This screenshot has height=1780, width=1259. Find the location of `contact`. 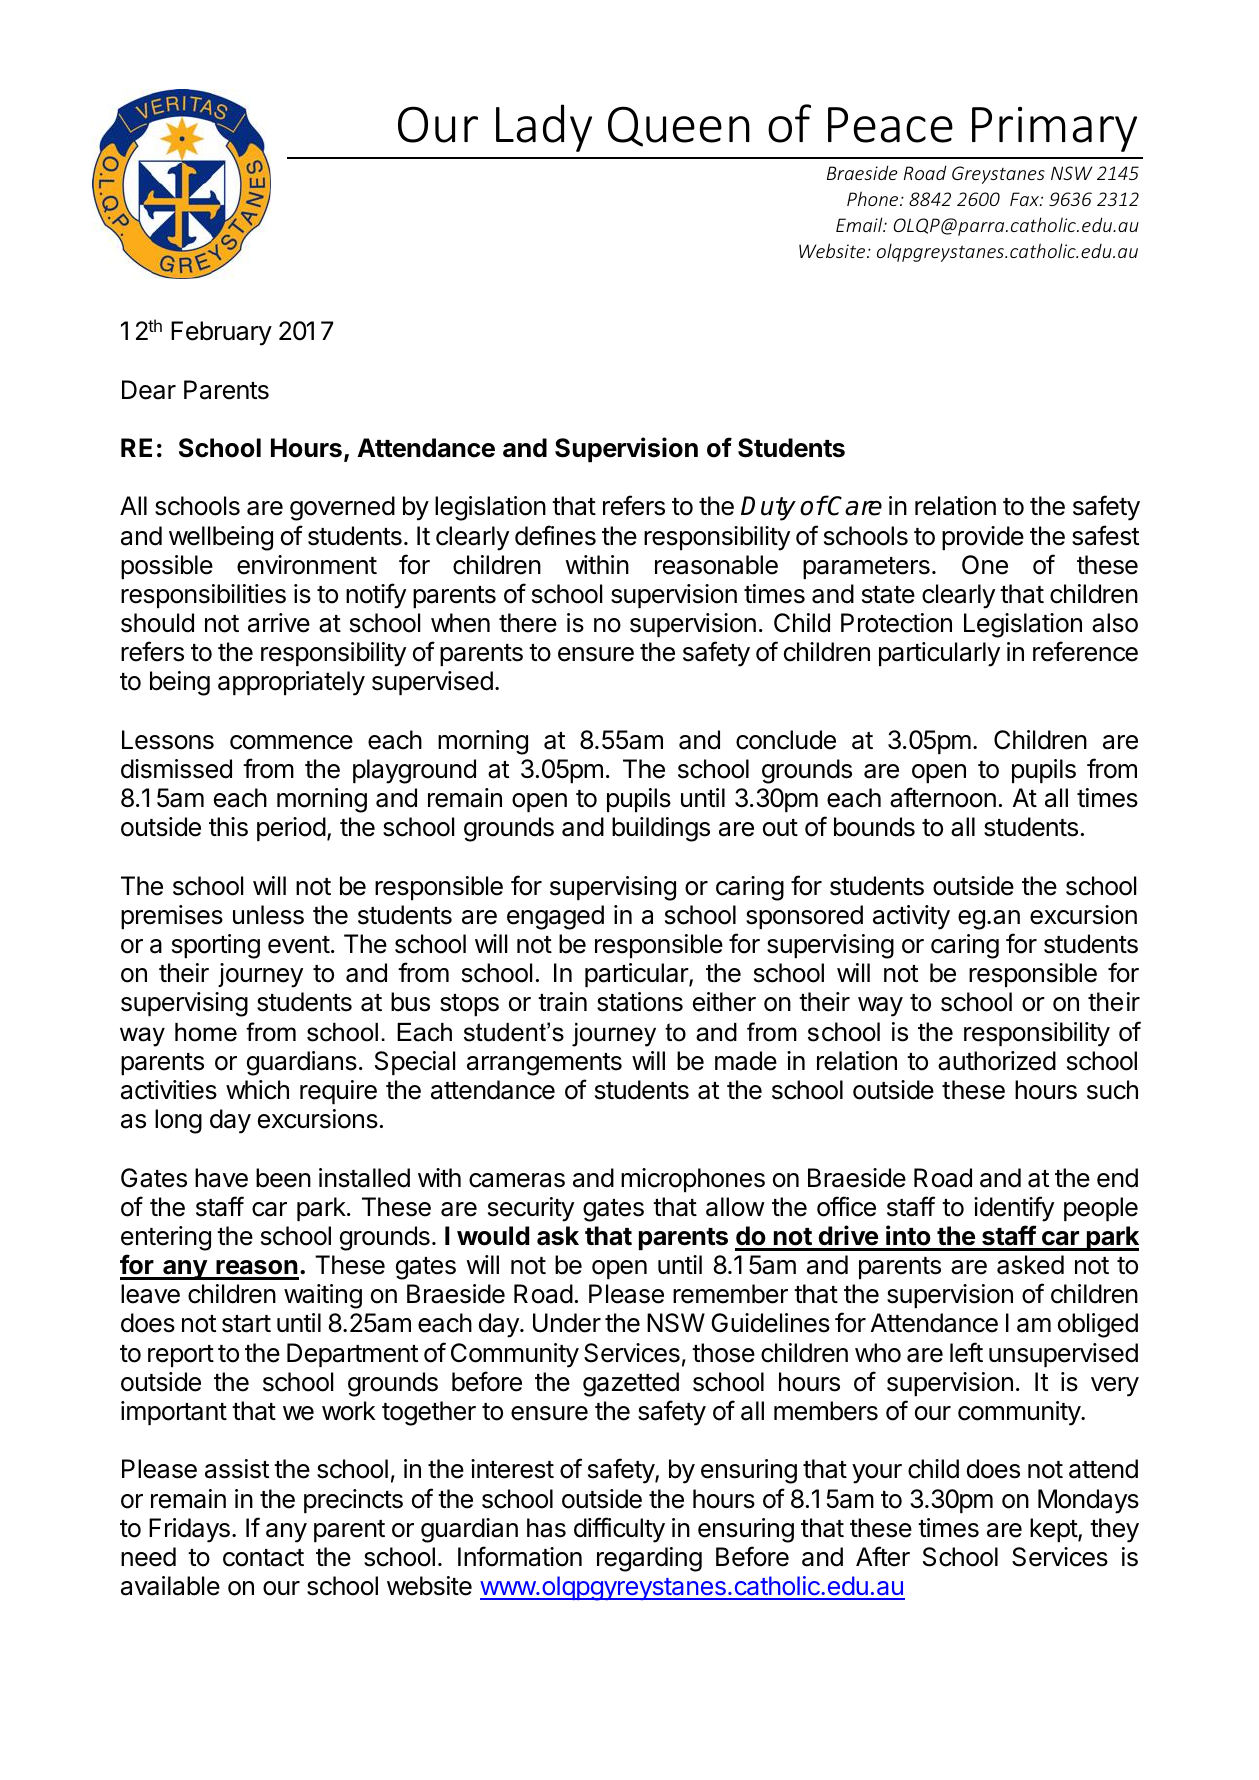

contact is located at coordinates (263, 1558).
